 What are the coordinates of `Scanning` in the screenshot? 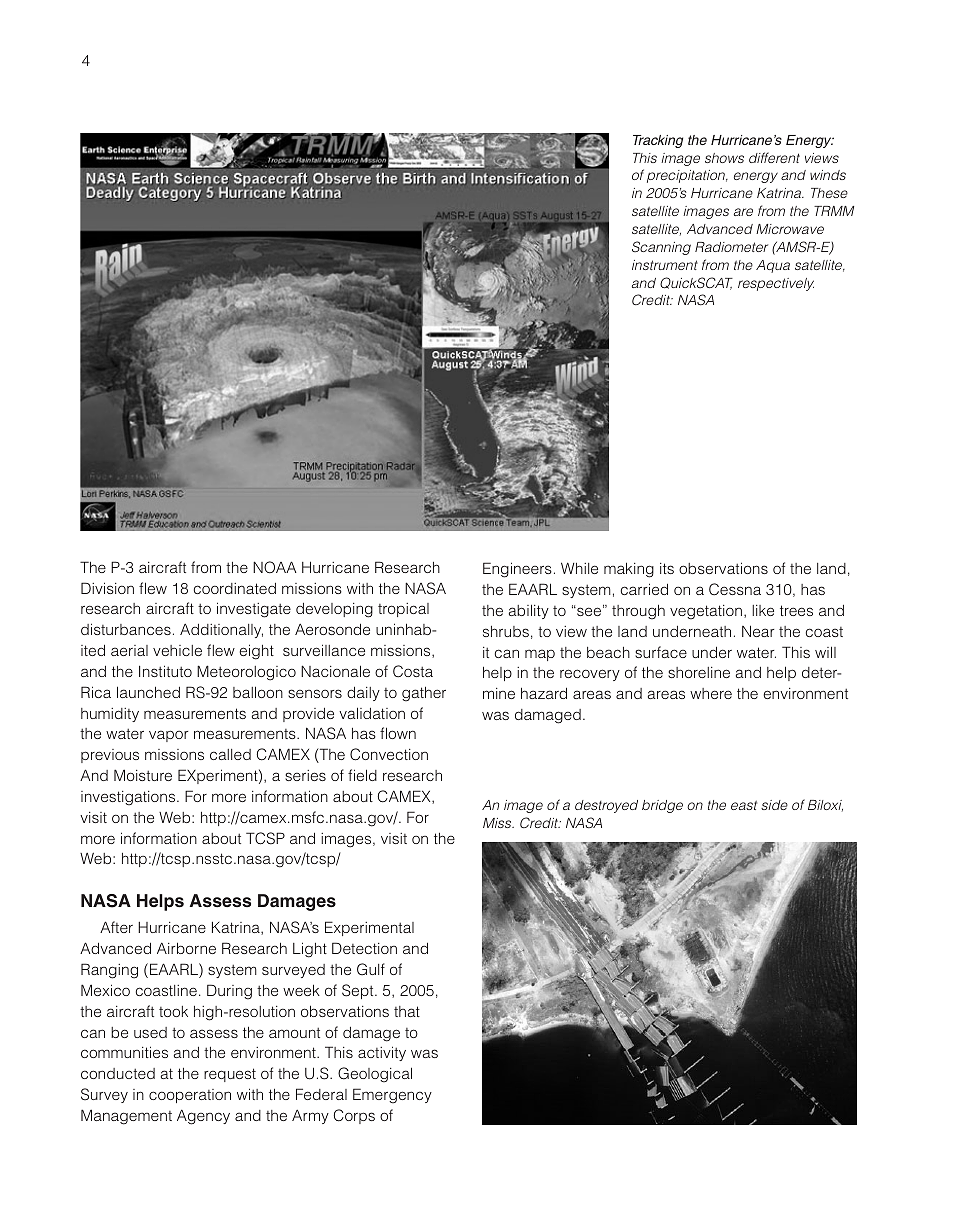 It's located at (661, 248).
